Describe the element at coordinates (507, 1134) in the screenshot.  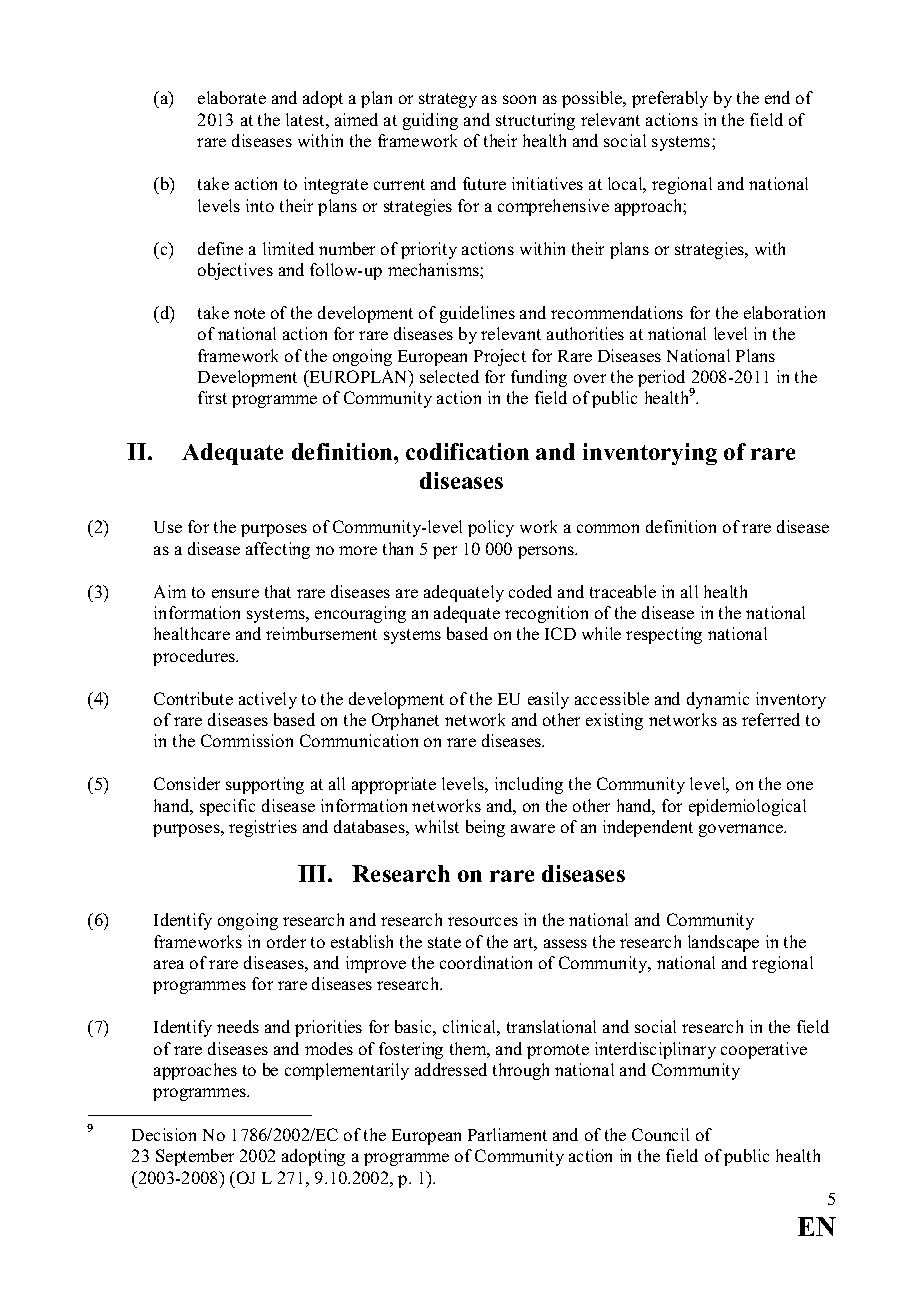
I see `Parliament` at that location.
